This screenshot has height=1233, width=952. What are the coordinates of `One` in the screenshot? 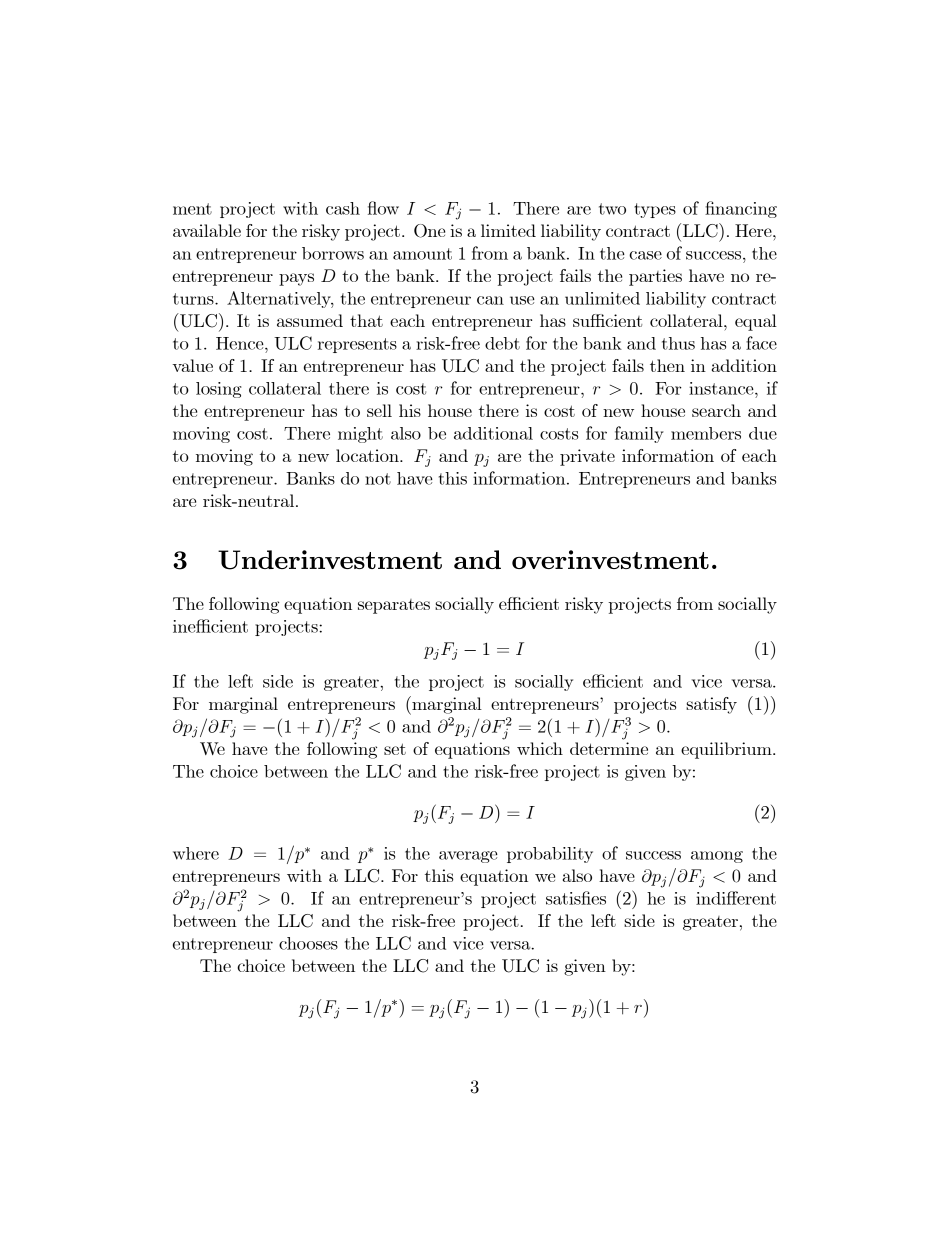 It's located at (429, 231).
